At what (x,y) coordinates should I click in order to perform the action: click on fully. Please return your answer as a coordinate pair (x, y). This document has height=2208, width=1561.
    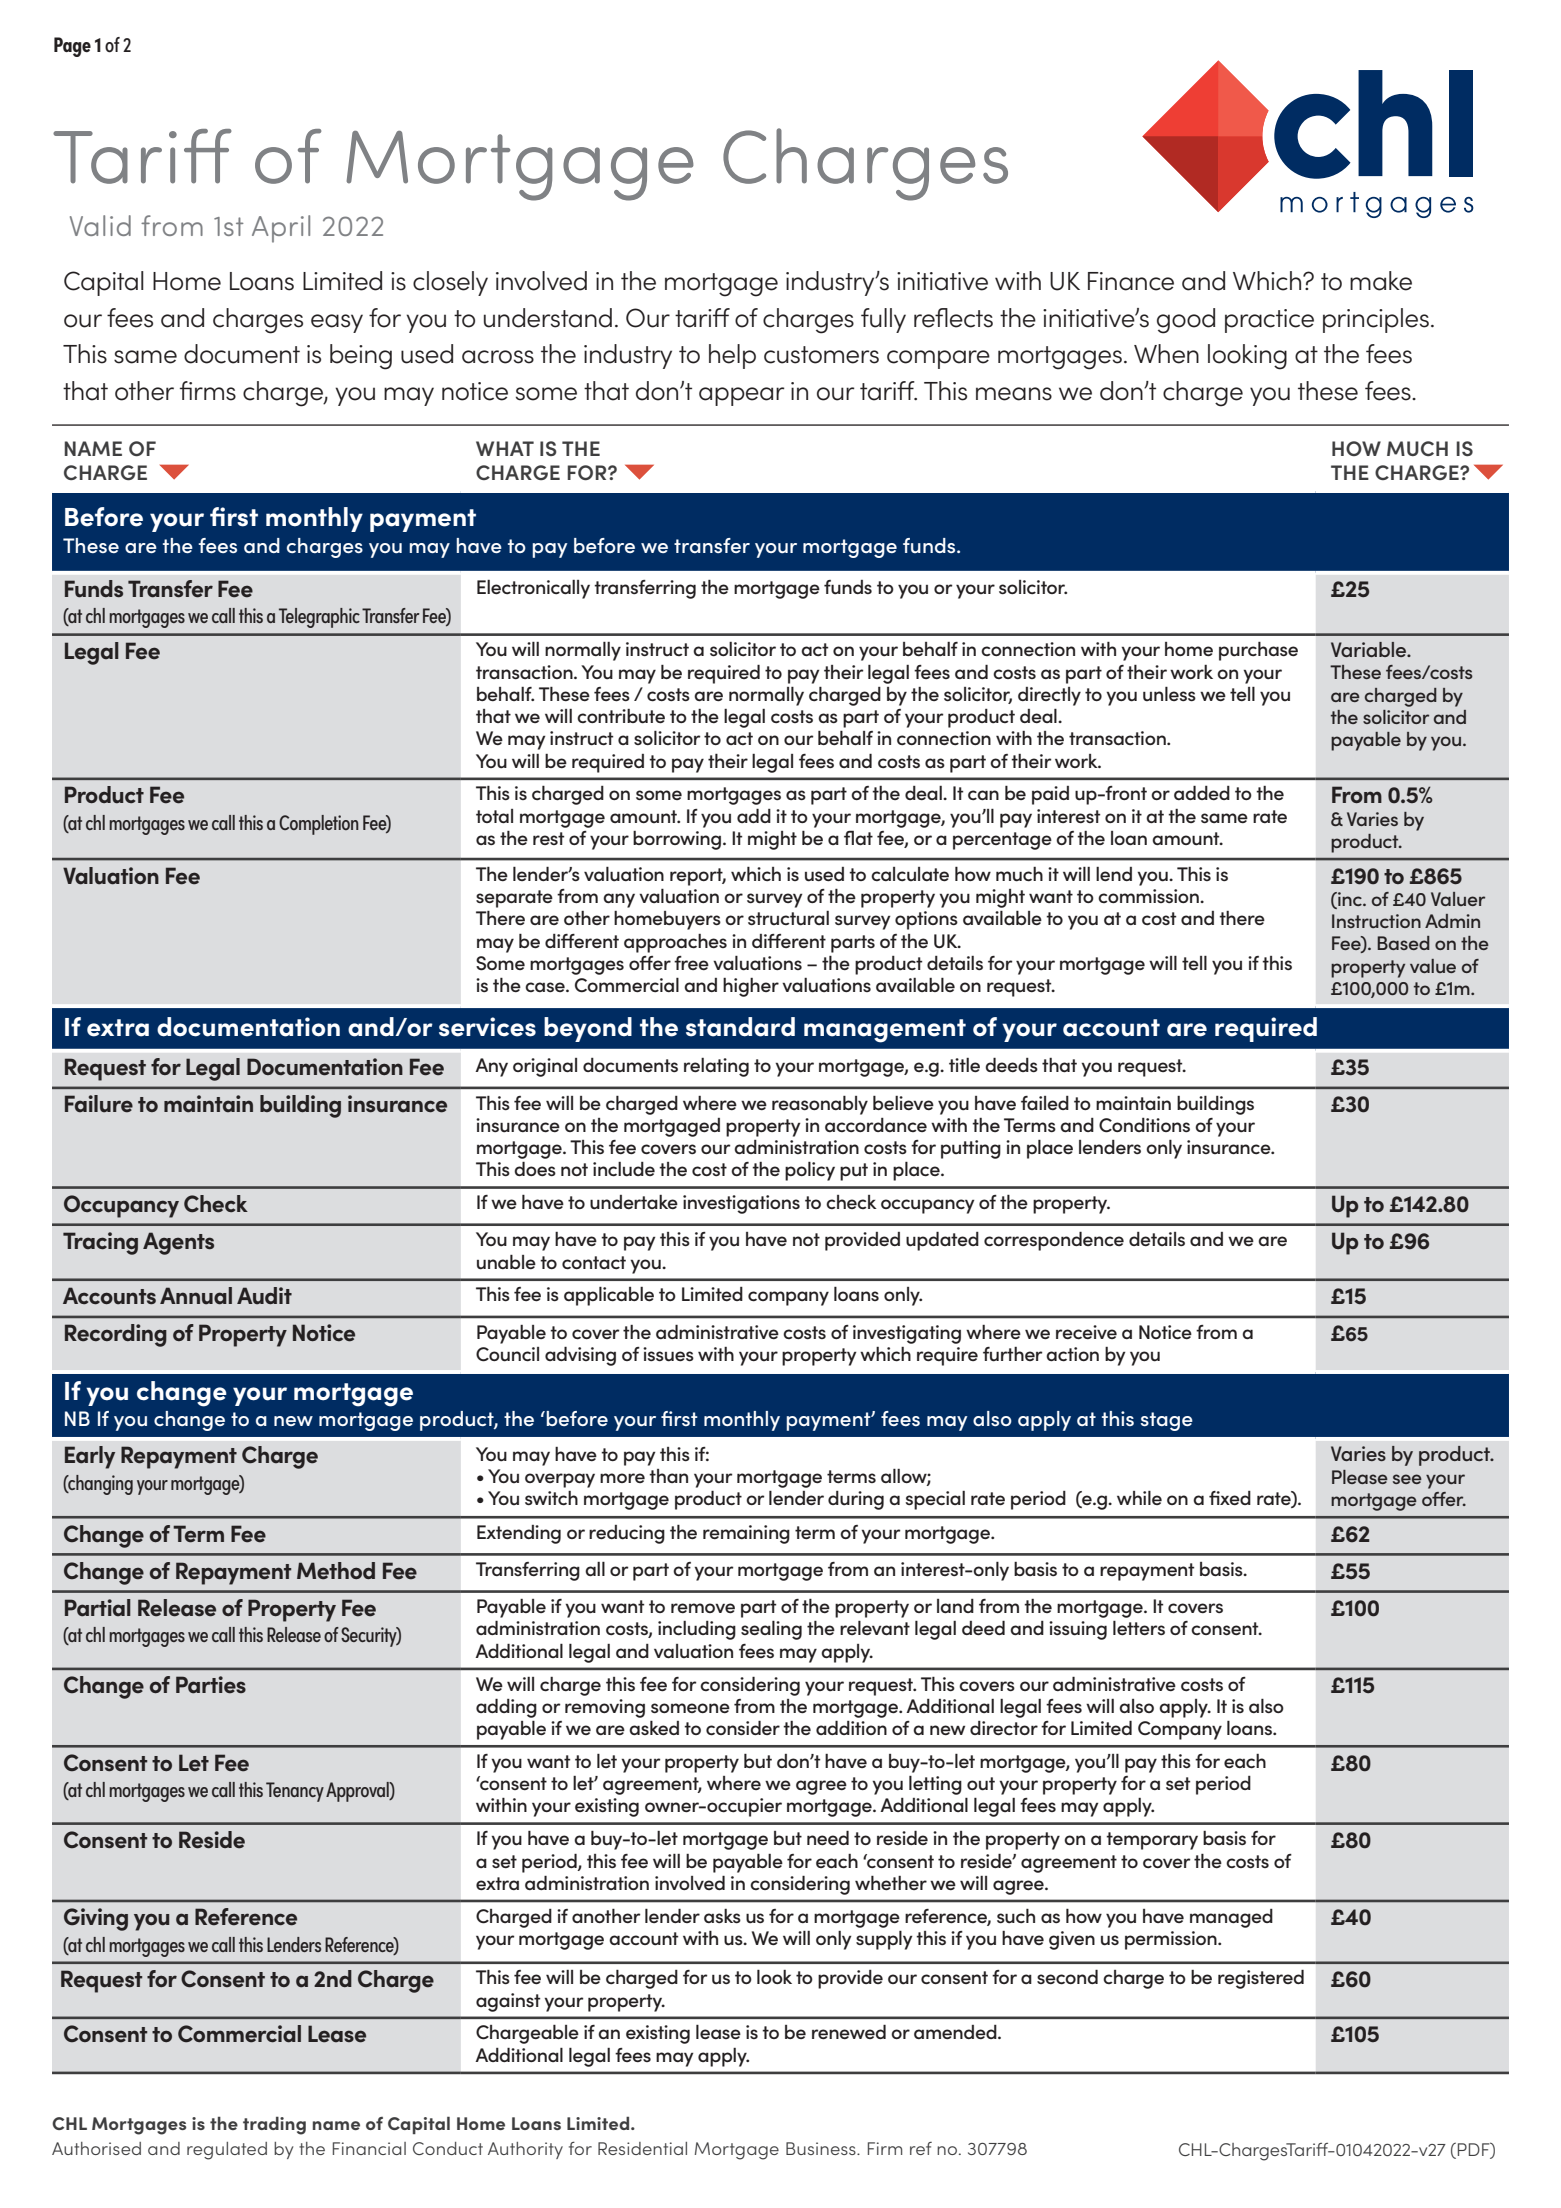
    Looking at the image, I should click on (883, 320).
